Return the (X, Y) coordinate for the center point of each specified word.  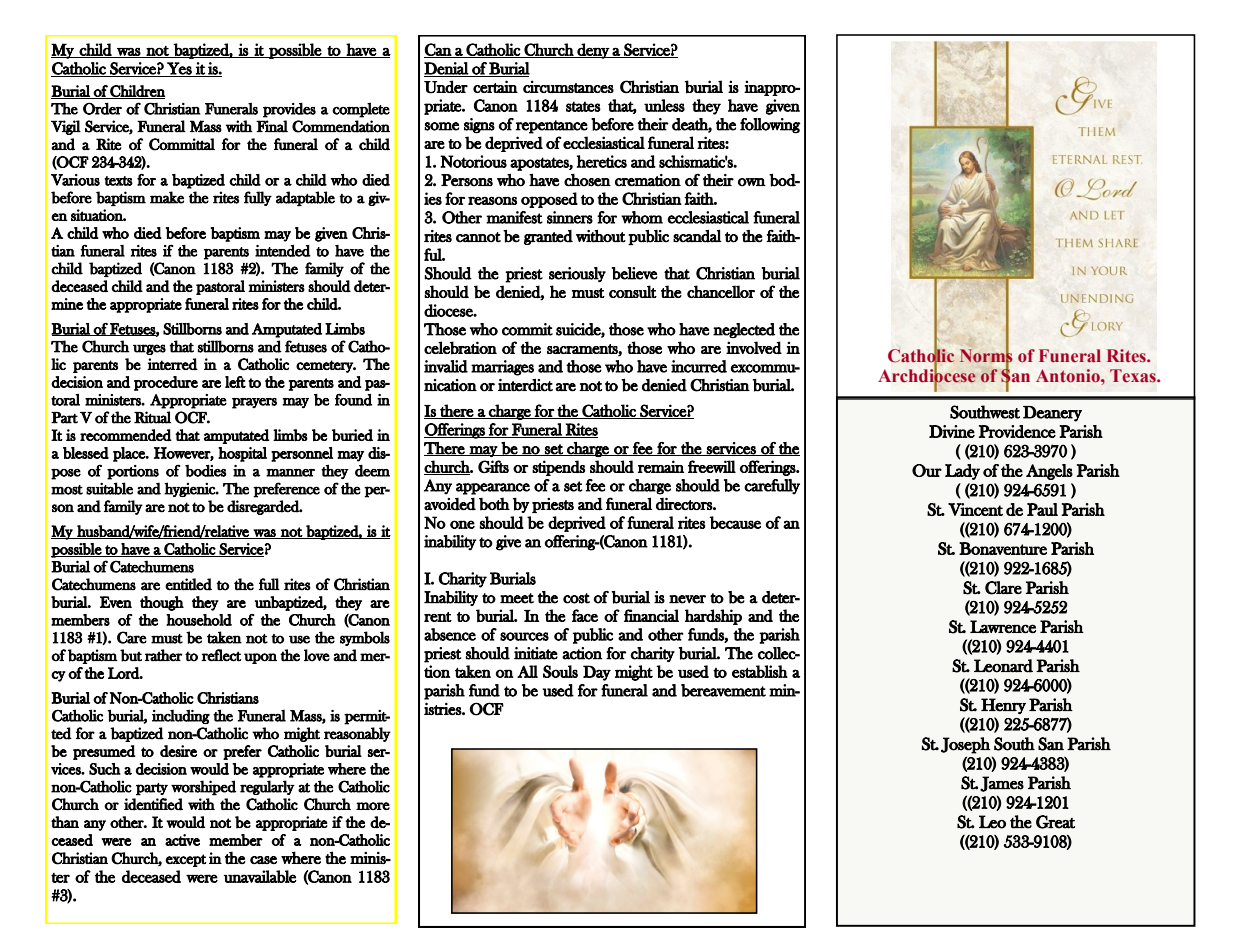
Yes (179, 69)
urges (149, 349)
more (373, 806)
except (186, 860)
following (770, 125)
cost (576, 598)
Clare (1003, 588)
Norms (986, 356)
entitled (188, 584)
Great (1055, 822)
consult (633, 291)
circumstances (568, 86)
